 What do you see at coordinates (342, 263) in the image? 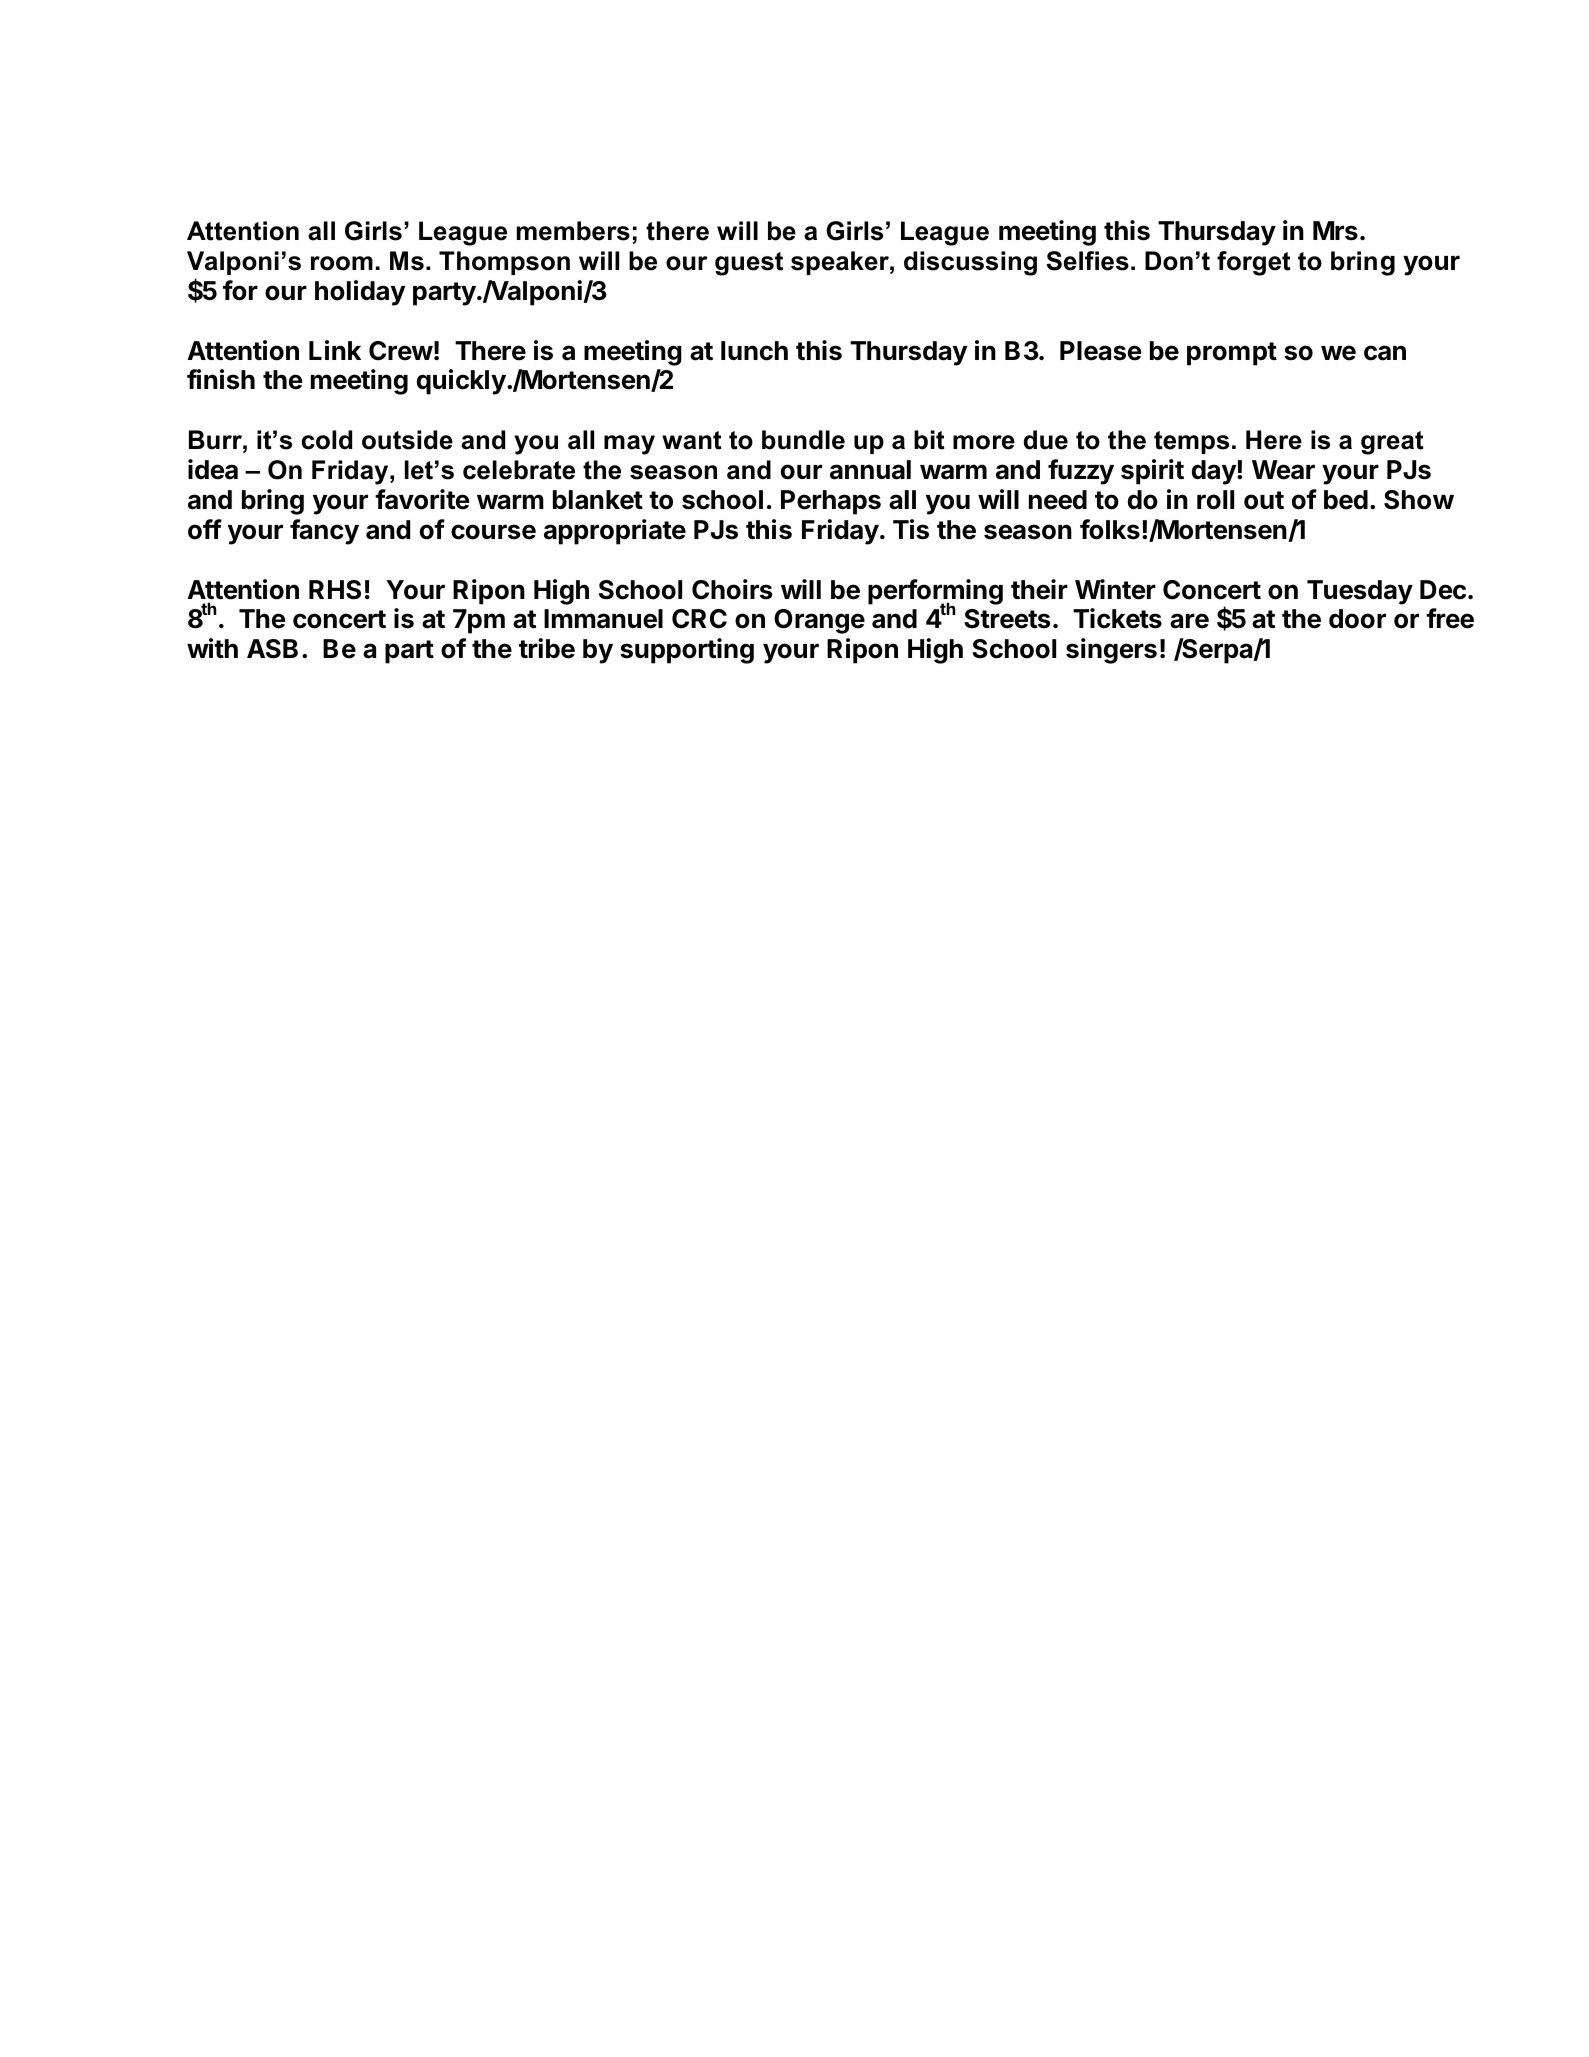
I see `room` at bounding box center [342, 263].
